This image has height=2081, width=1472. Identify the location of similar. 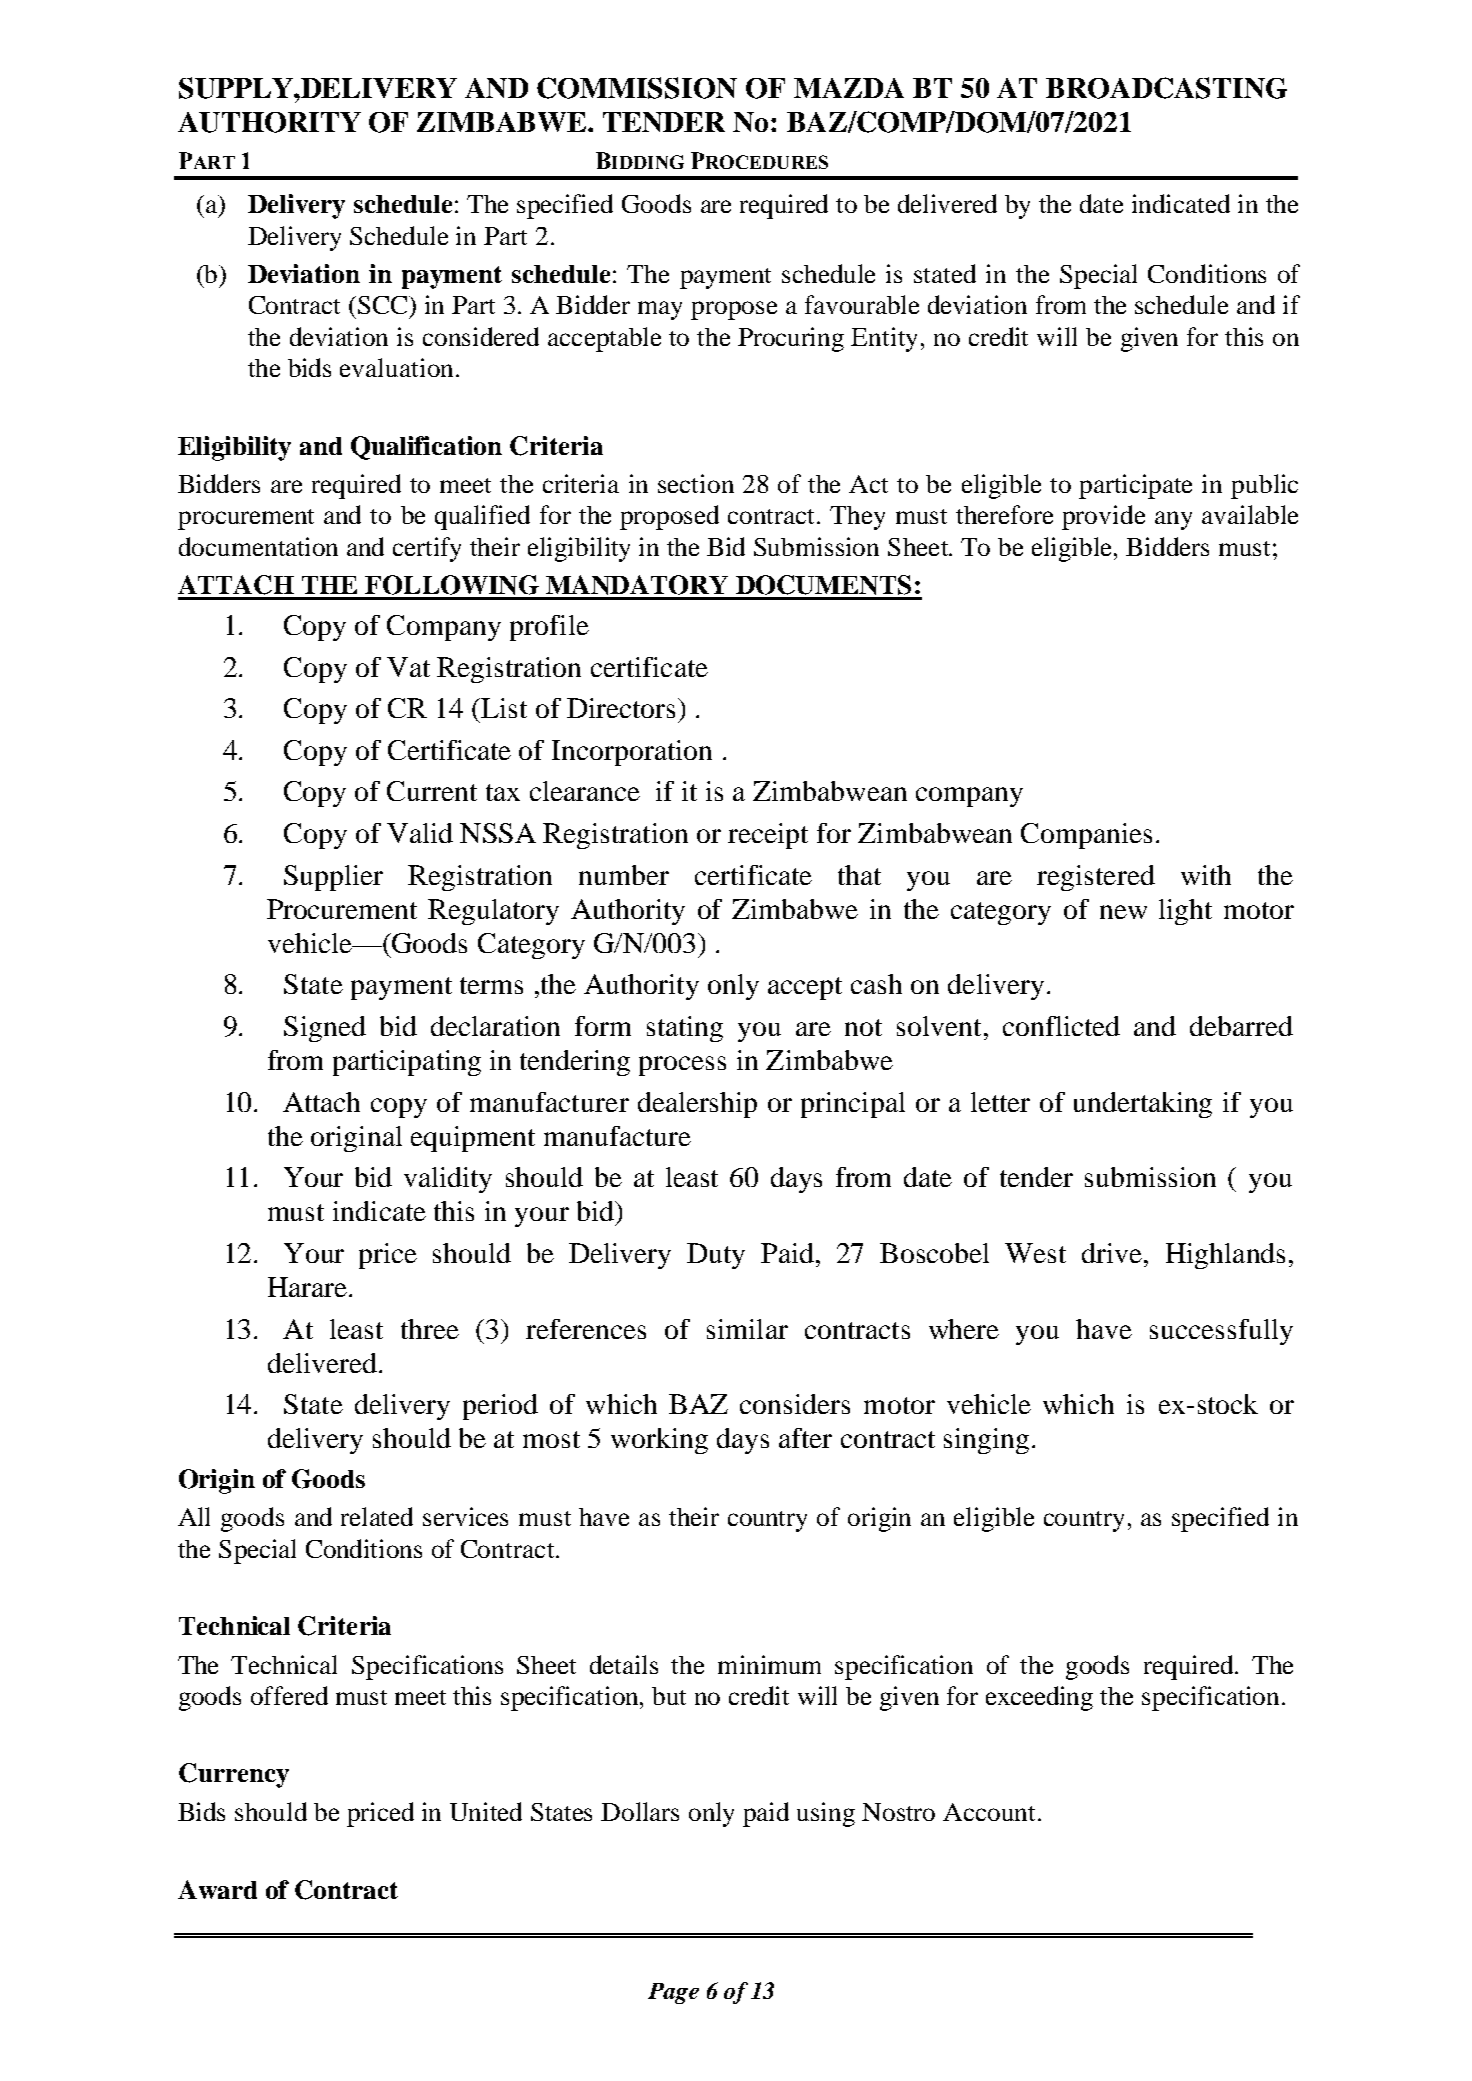
(747, 1329).
